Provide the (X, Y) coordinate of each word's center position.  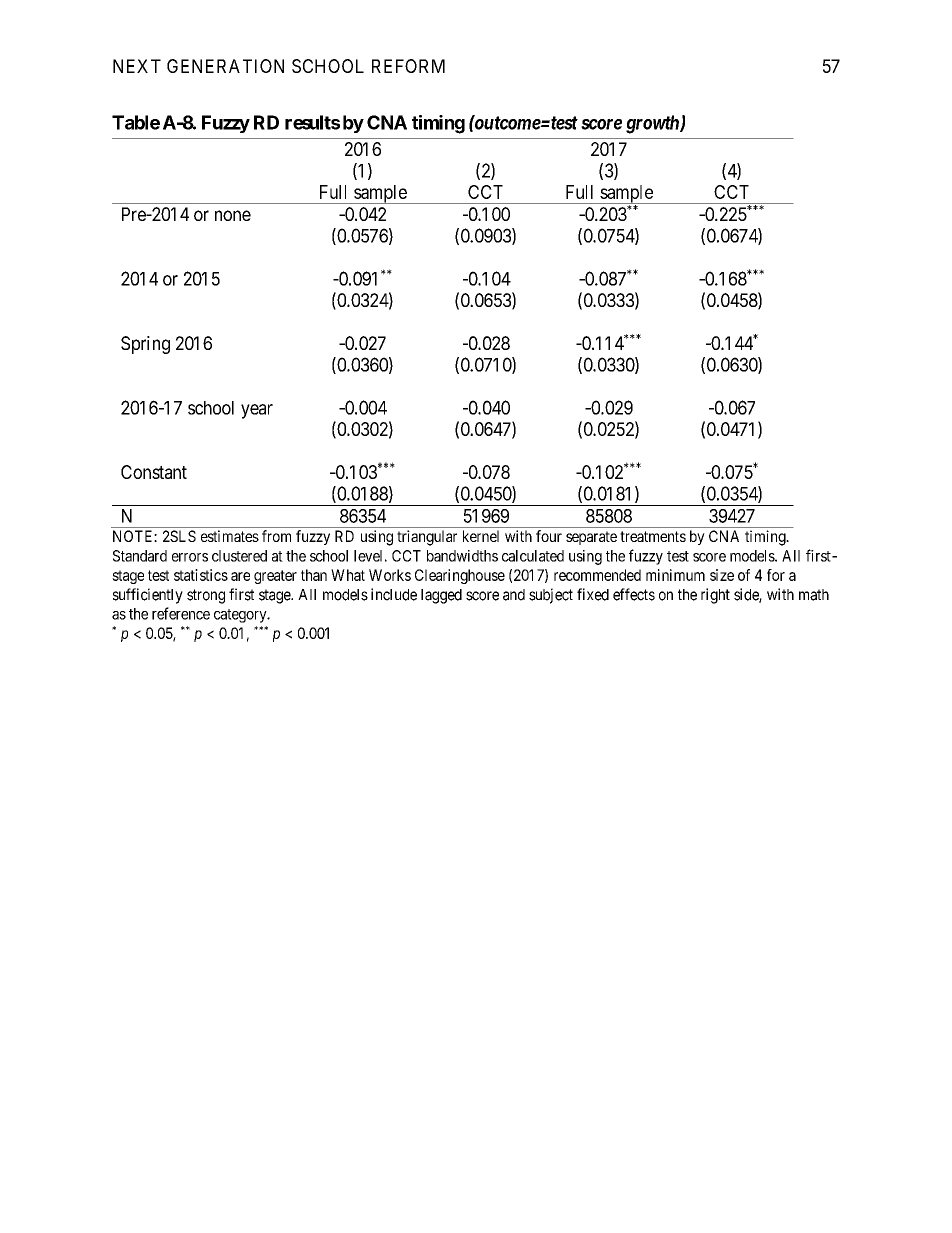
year (257, 411)
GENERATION (225, 66)
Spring (145, 345)
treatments (653, 536)
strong (206, 596)
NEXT (137, 66)
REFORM (408, 66)
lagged (441, 596)
